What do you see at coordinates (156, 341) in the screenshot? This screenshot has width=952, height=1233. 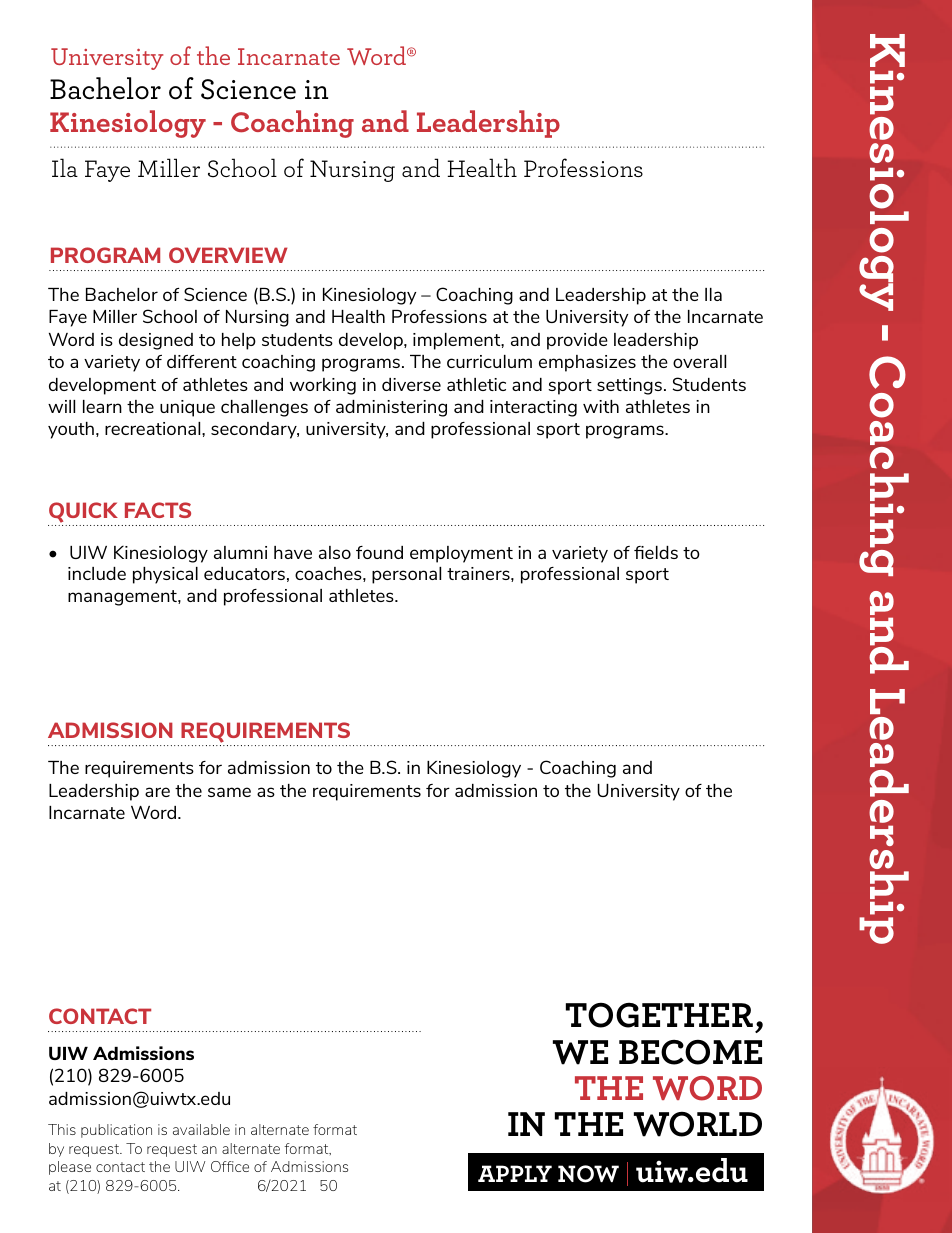 I see `designed` at bounding box center [156, 341].
